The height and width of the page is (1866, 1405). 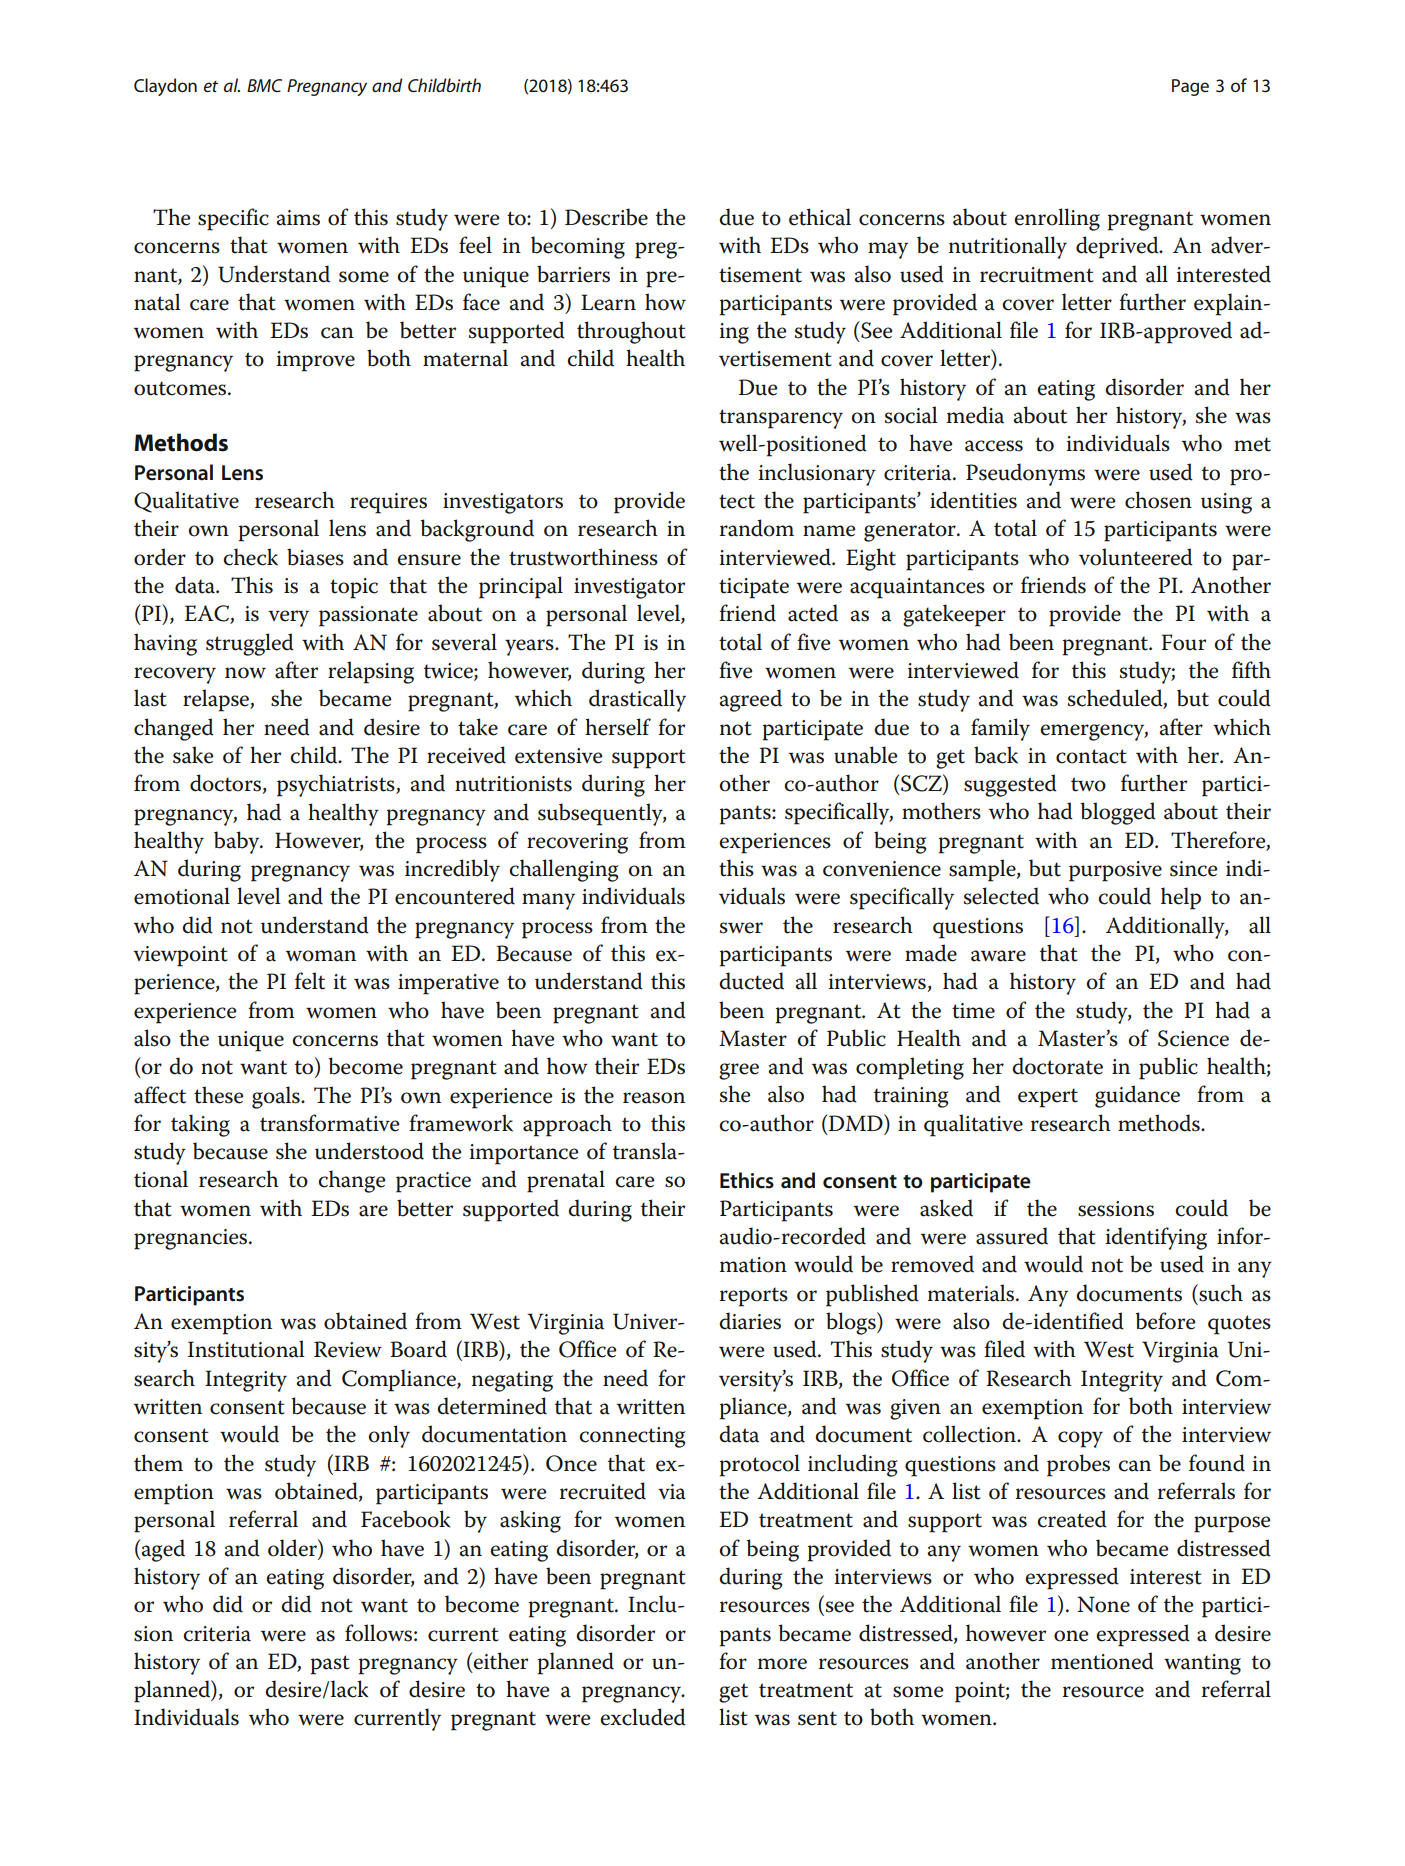 What do you see at coordinates (564, 870) in the page?
I see `challenging` at bounding box center [564, 870].
